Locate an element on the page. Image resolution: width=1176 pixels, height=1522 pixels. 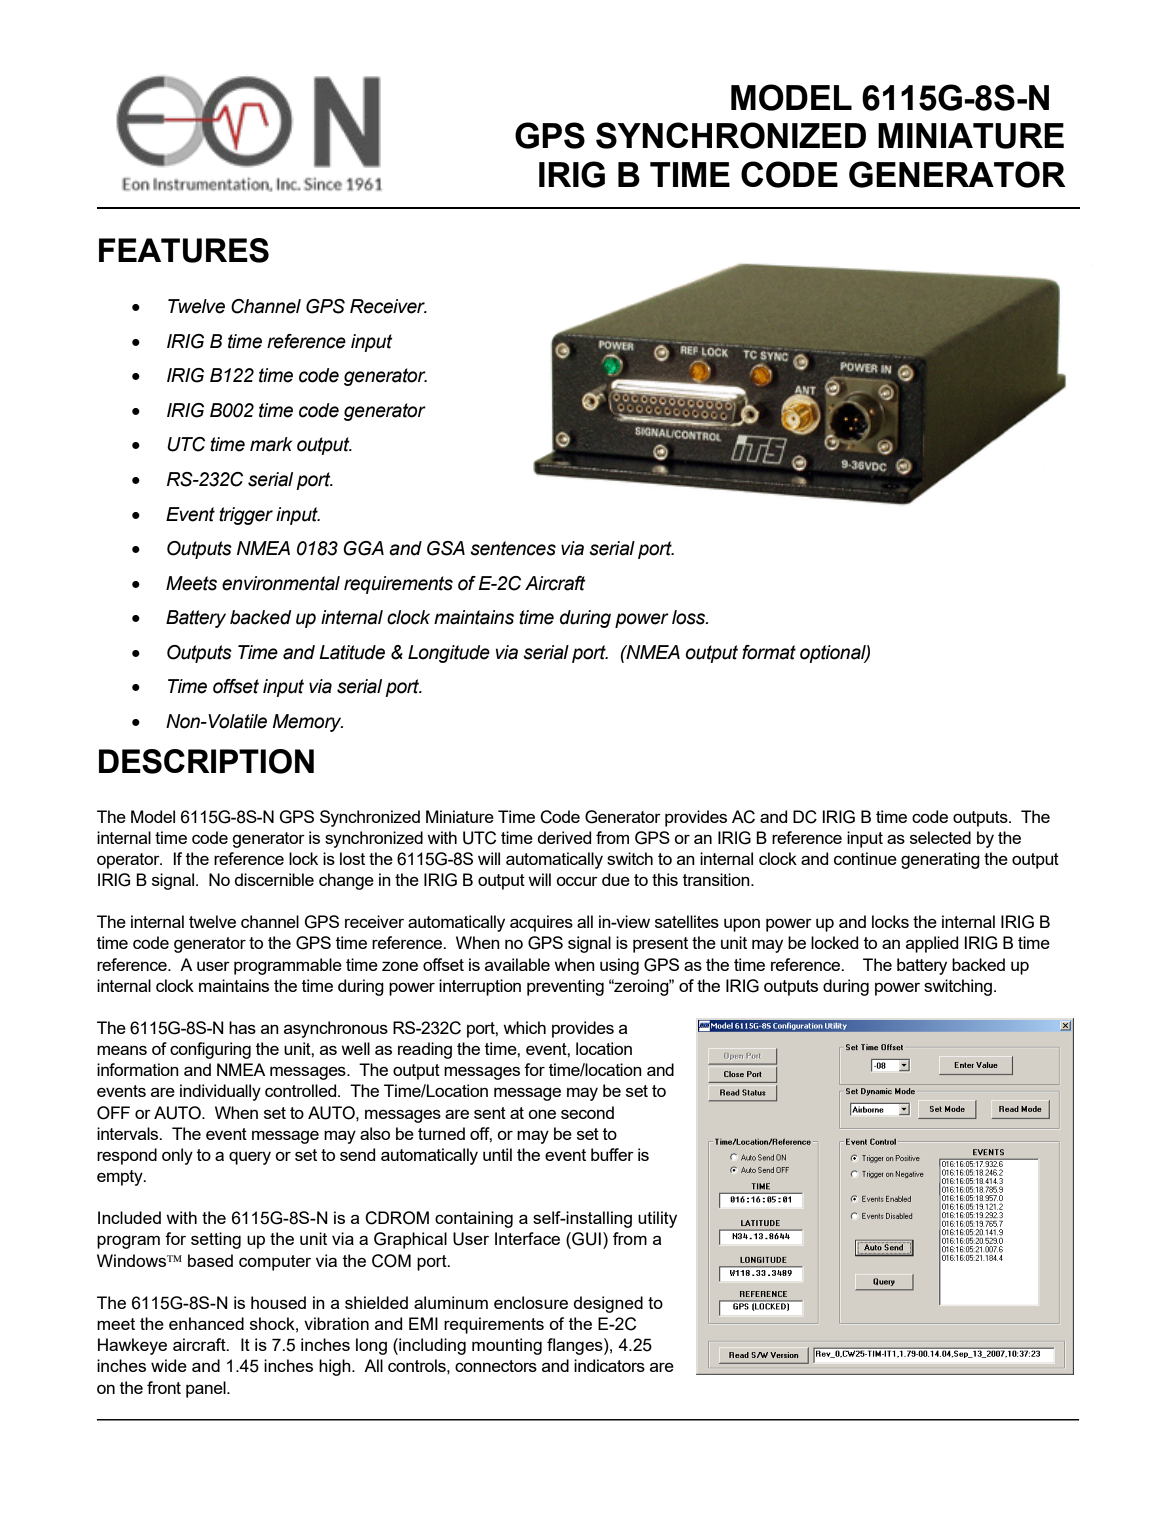
which is located at coordinates (524, 1027).
